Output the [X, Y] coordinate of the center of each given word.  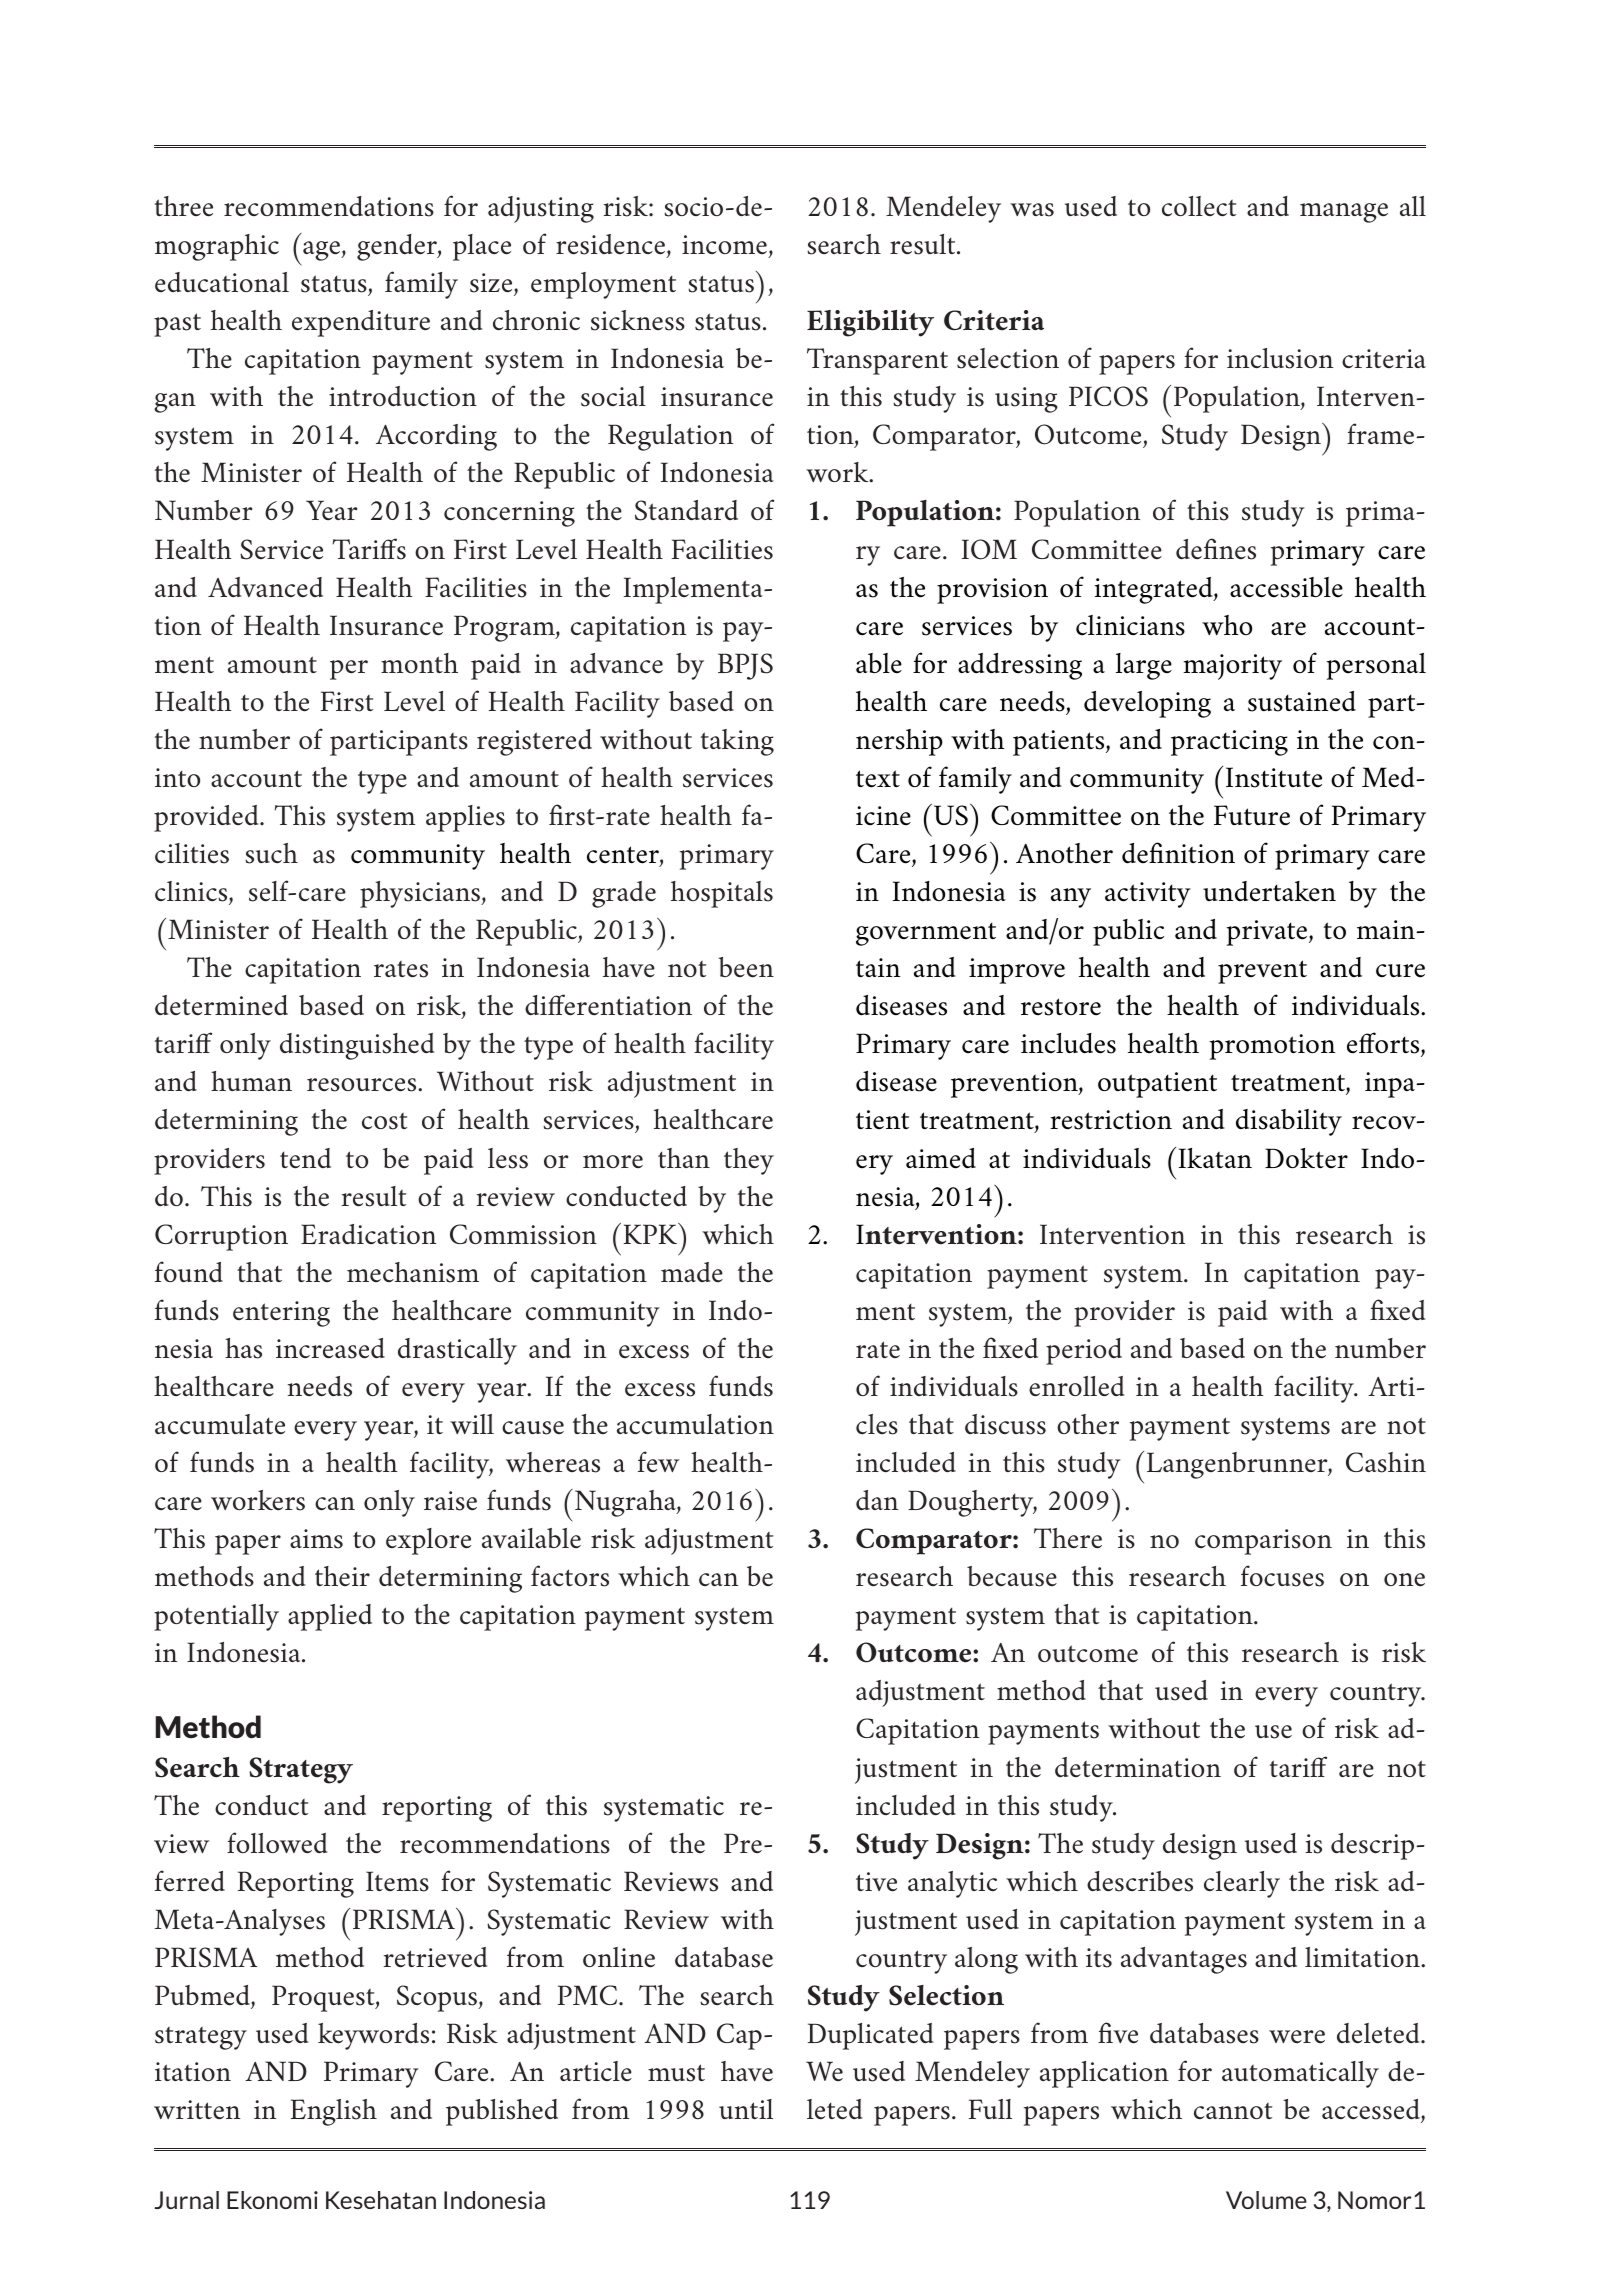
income [724, 244]
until [746, 2109]
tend [305, 1158]
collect [1199, 206]
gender [398, 247]
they [749, 1161]
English [334, 2112]
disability [1289, 1122]
